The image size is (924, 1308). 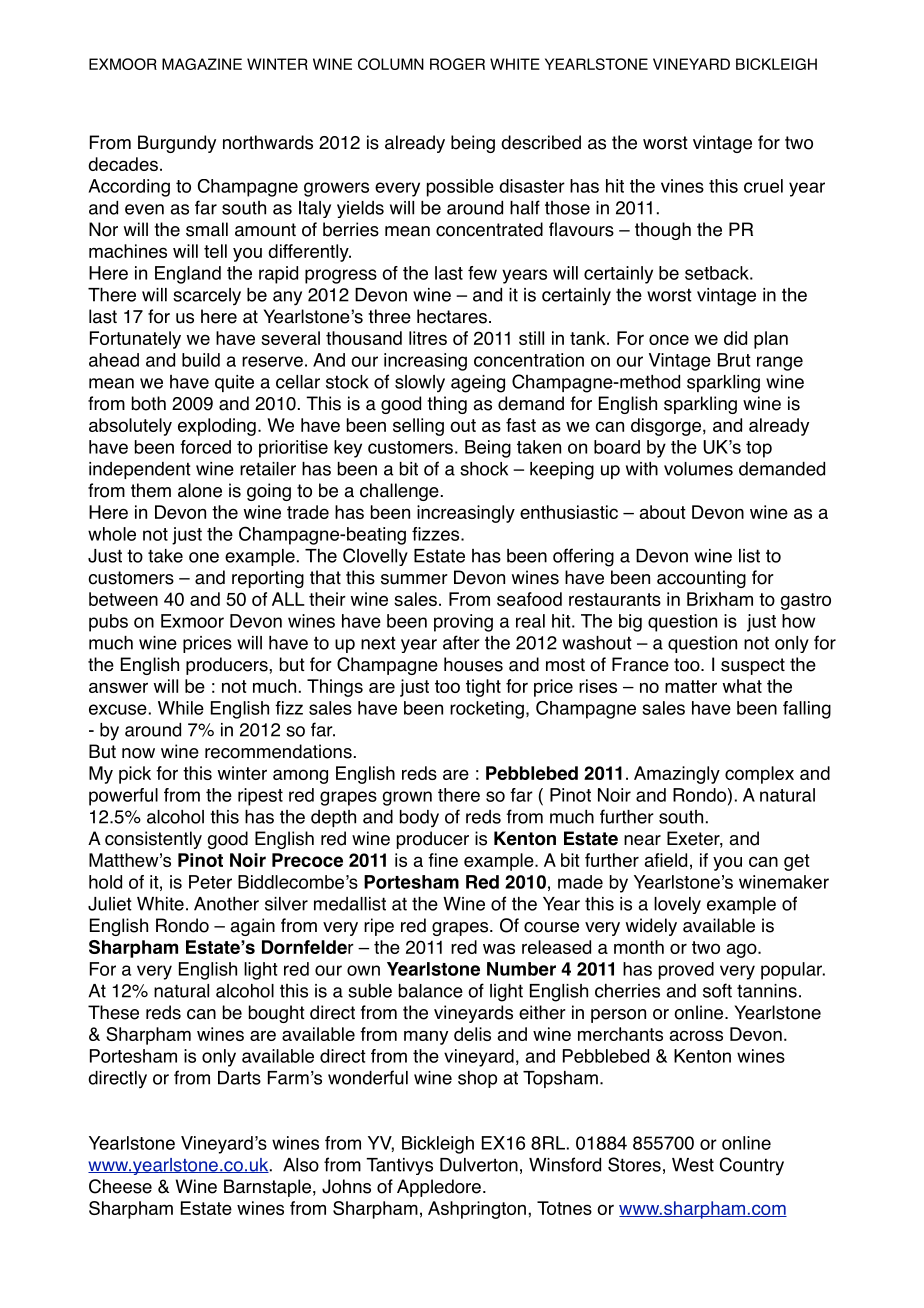 I want to click on vines, so click(x=682, y=186).
